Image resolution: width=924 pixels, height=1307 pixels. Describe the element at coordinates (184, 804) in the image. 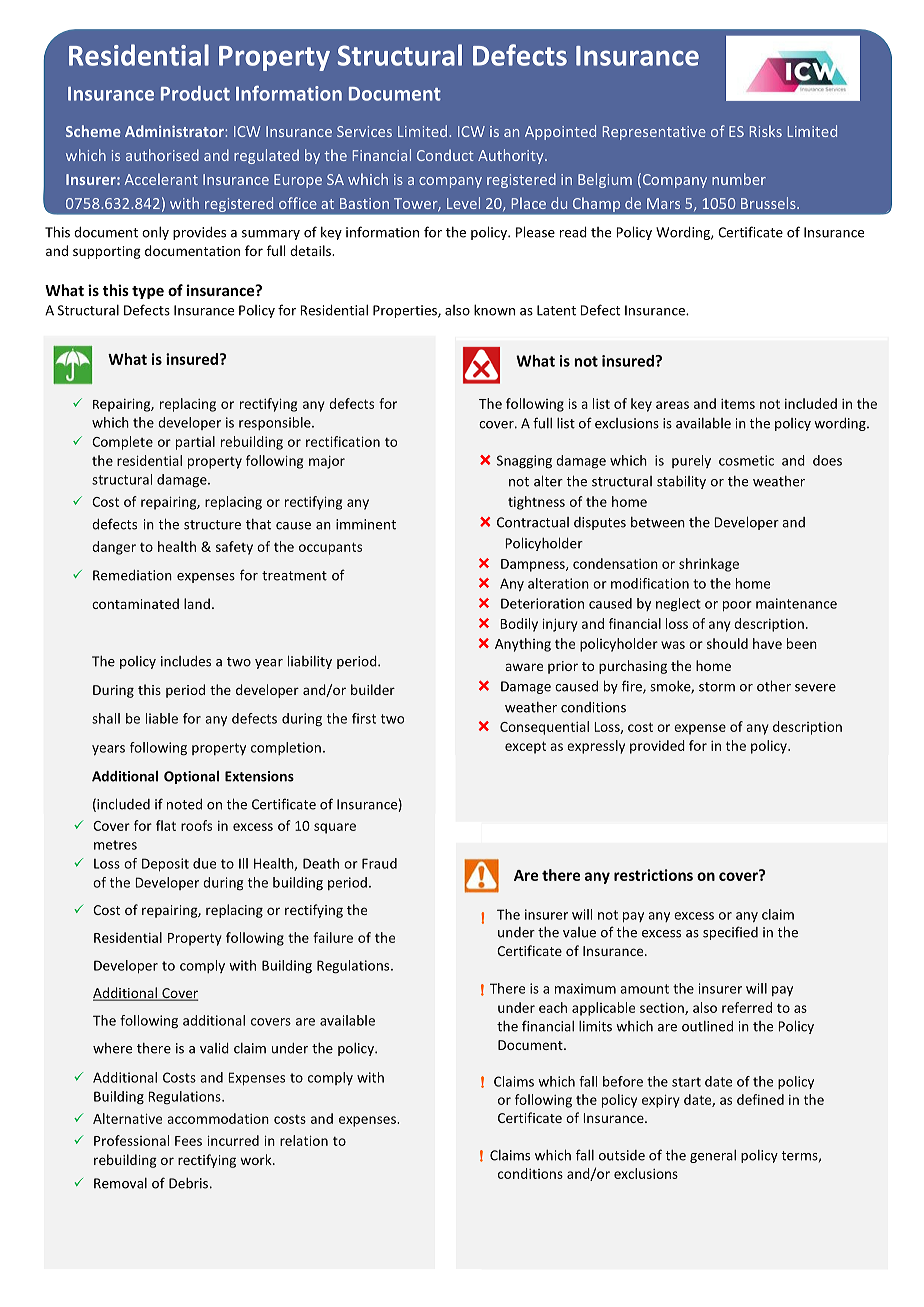

I see `noted` at that location.
